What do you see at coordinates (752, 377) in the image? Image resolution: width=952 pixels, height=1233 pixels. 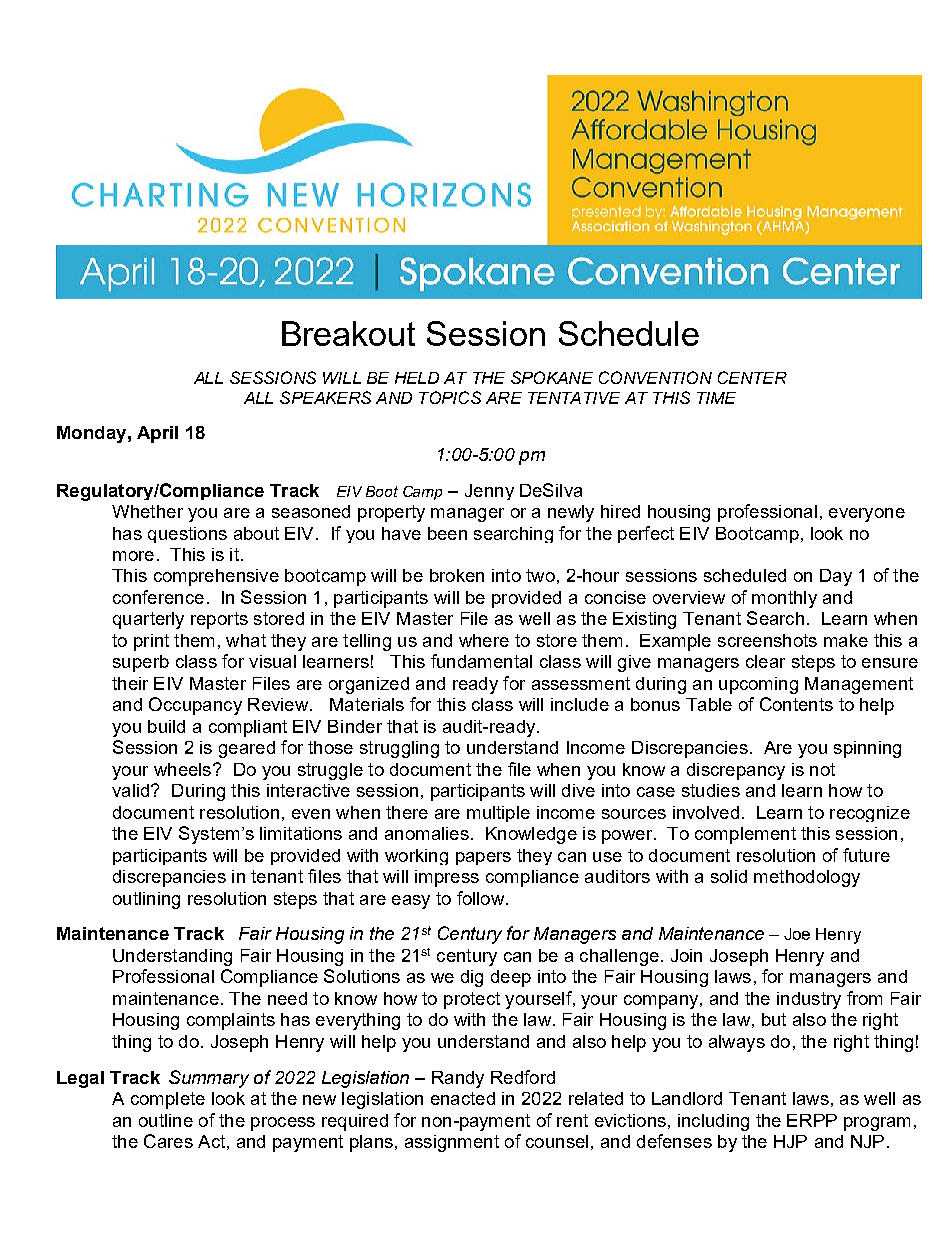 I see `CENTER` at bounding box center [752, 377].
